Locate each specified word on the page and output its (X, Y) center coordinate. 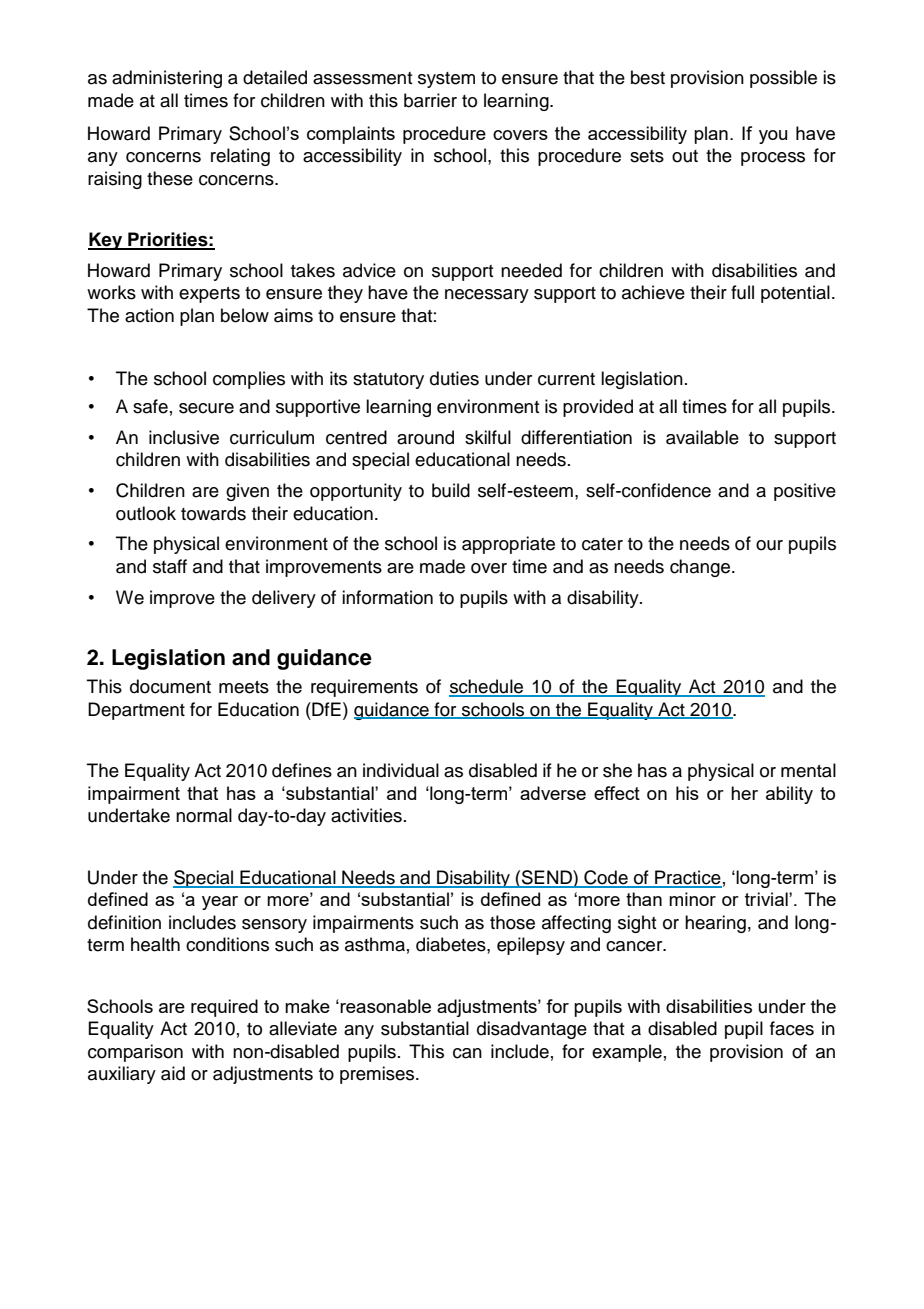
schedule (487, 687)
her (744, 793)
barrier (430, 100)
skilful (488, 437)
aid (173, 1073)
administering (167, 79)
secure (206, 408)
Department (136, 711)
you (773, 137)
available (702, 437)
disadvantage (532, 1030)
